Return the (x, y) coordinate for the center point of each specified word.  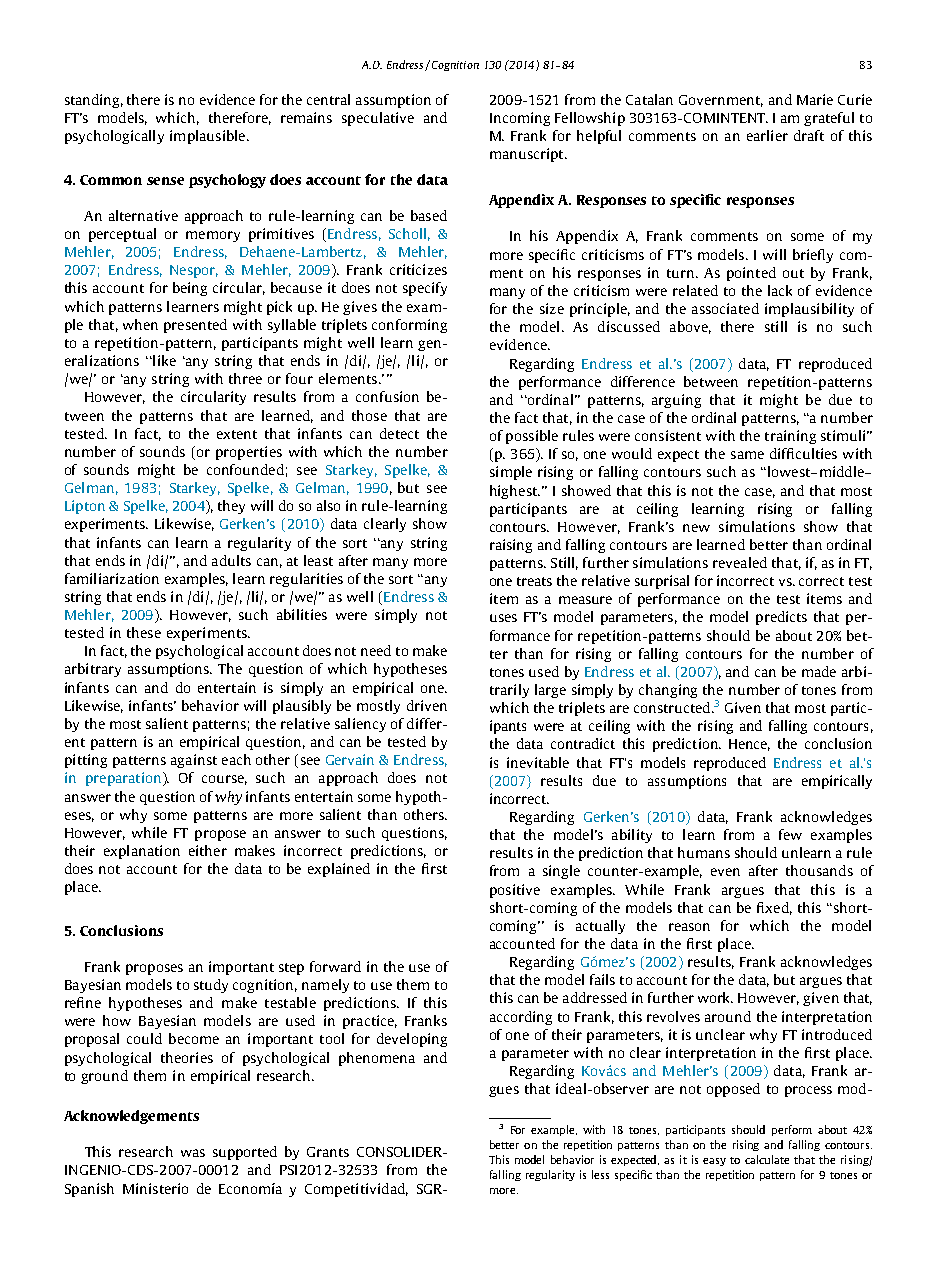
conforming (409, 326)
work (715, 997)
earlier (767, 135)
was (193, 1153)
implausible (209, 137)
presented (195, 326)
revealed (740, 562)
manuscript (528, 155)
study (211, 986)
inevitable (538, 762)
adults (231, 560)
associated (725, 308)
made (819, 671)
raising (511, 546)
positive (515, 891)
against (194, 761)
